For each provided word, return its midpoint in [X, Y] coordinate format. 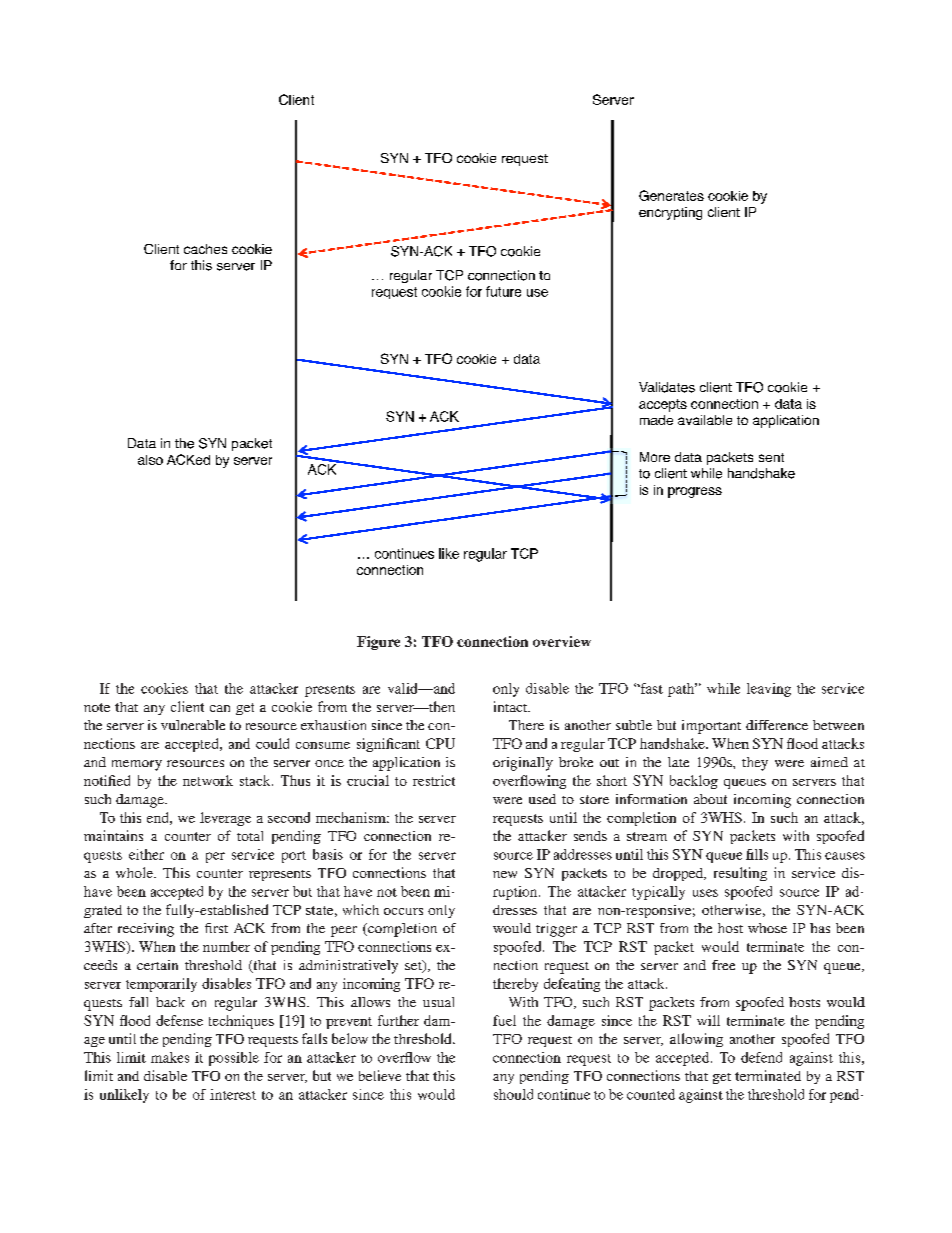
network [208, 780]
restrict [434, 780]
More [655, 457]
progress [695, 492]
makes [170, 1057]
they [755, 764]
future [503, 291]
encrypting [670, 213]
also [150, 460]
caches [205, 249]
